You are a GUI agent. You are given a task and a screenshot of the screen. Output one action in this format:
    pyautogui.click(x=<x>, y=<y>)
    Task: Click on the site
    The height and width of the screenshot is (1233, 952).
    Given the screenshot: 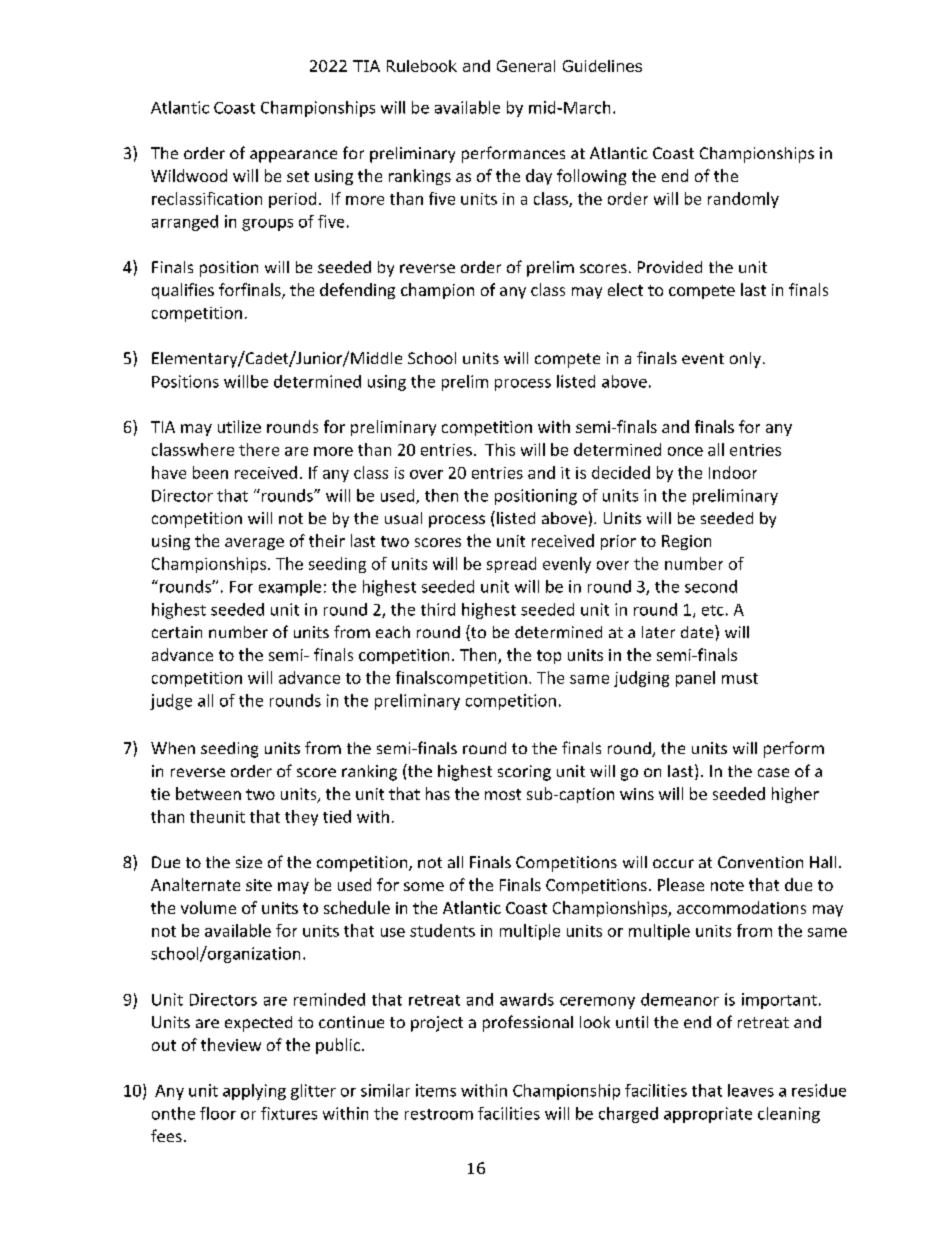 What is the action you would take?
    pyautogui.click(x=259, y=885)
